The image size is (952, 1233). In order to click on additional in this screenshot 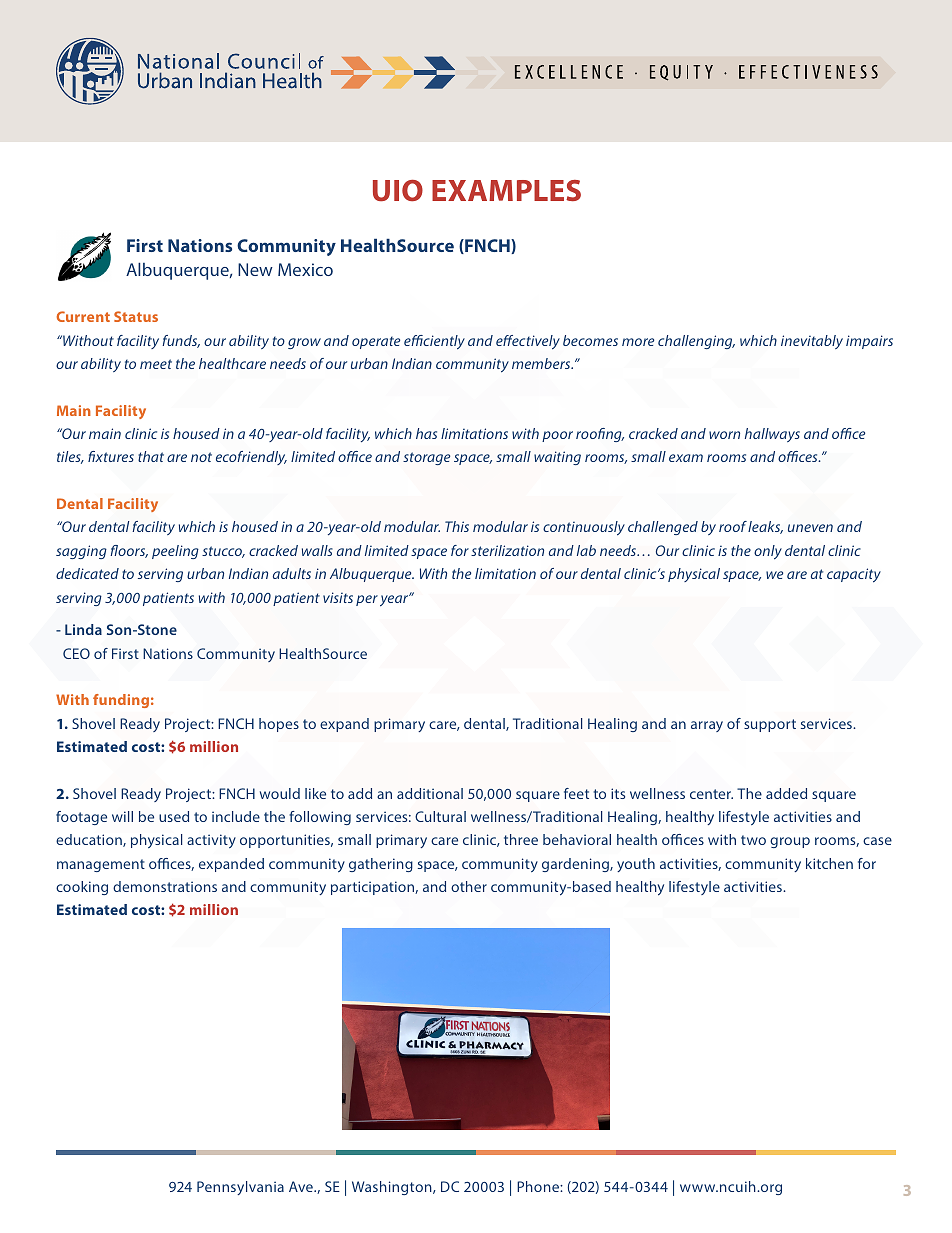, I will do `click(430, 793)`.
